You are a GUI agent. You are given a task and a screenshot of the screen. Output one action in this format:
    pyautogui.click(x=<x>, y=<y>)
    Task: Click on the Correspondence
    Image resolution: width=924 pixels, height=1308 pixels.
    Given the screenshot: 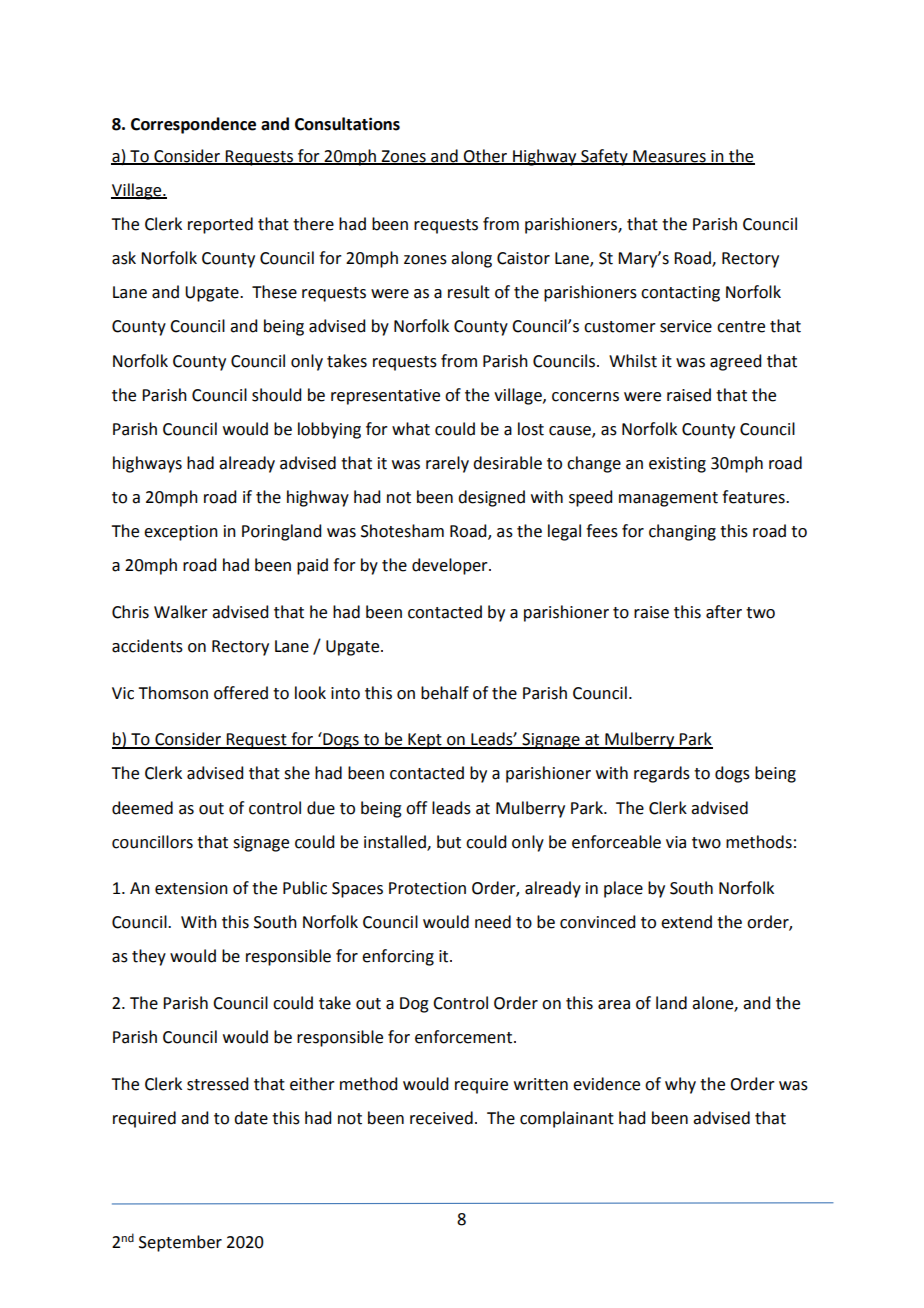 What is the action you would take?
    pyautogui.click(x=193, y=125)
